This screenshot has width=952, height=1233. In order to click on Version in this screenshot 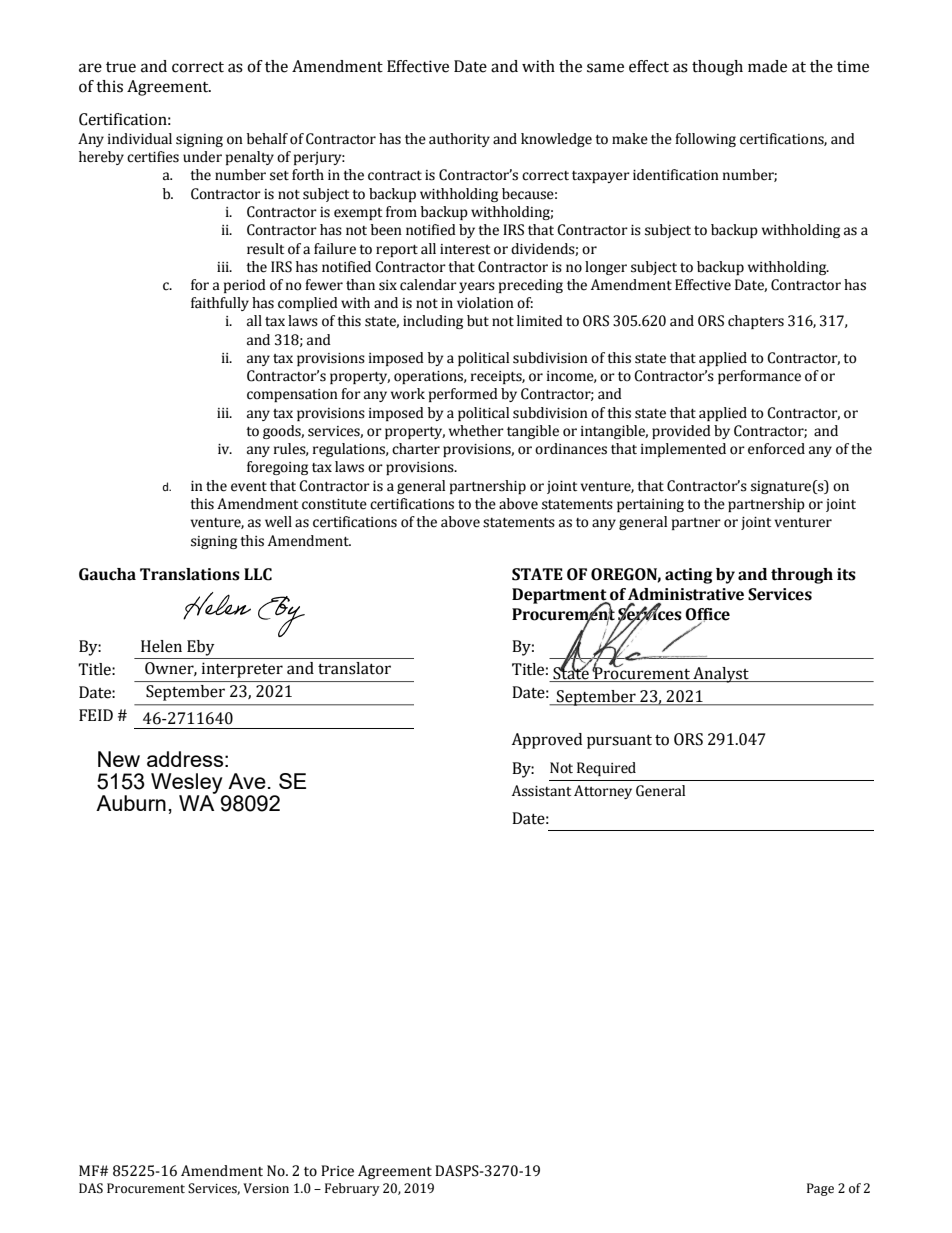, I will do `click(266, 1188)`.
